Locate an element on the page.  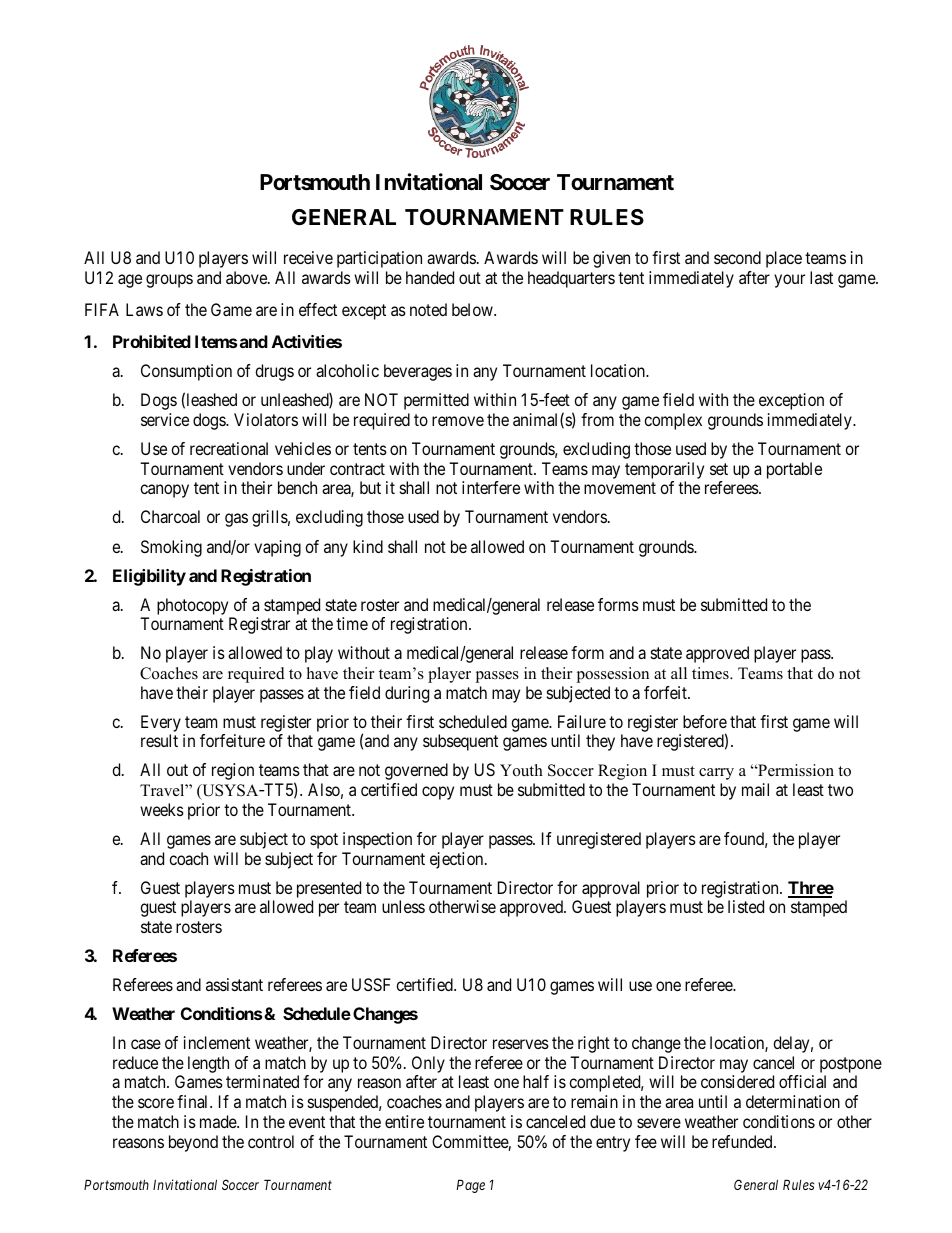
beyond is located at coordinates (193, 1143).
